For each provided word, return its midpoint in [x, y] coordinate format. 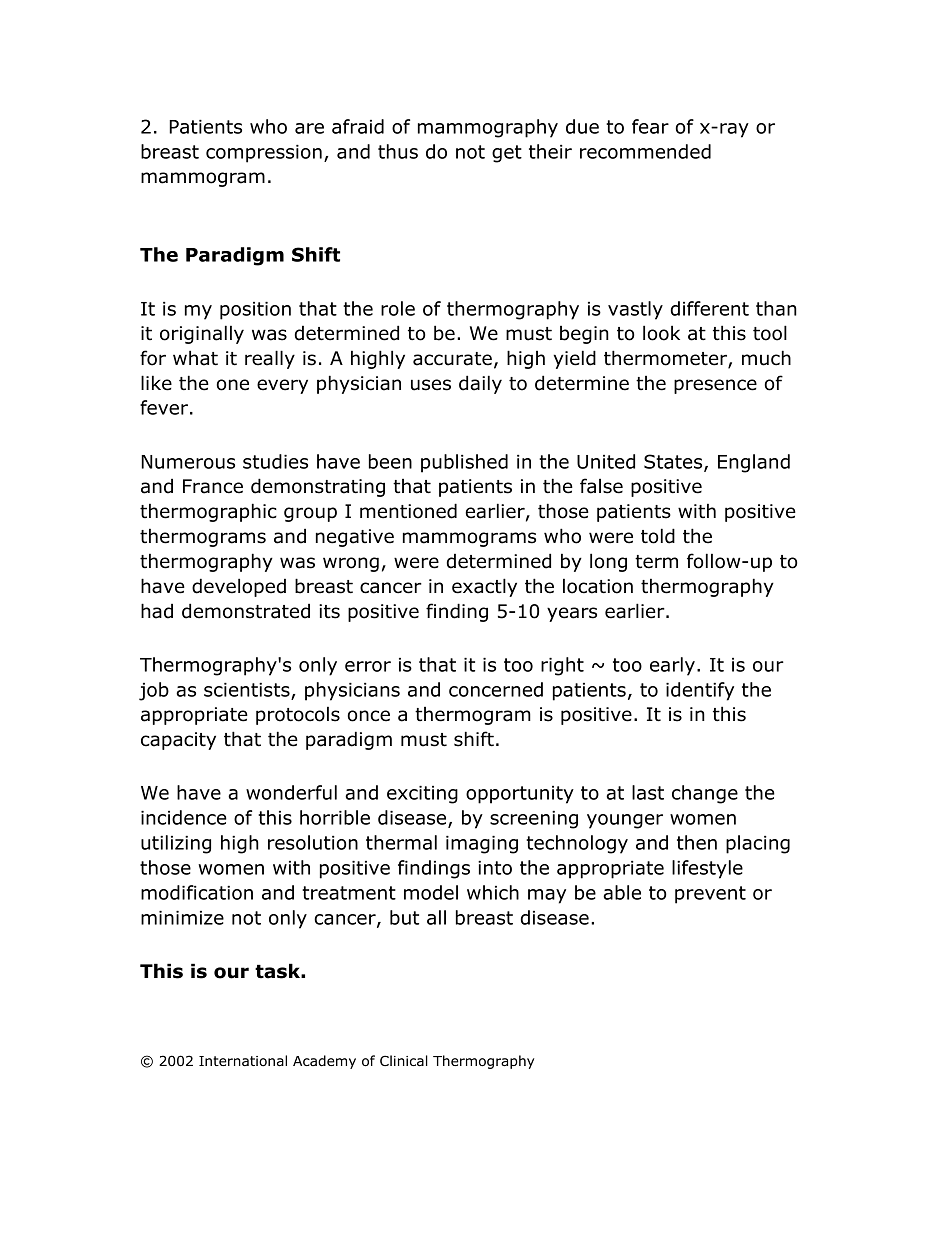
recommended [645, 151]
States [674, 462]
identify [700, 691]
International [243, 1061]
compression [264, 154]
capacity [178, 741]
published [464, 463]
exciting [422, 795]
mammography [488, 128]
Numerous [188, 462]
